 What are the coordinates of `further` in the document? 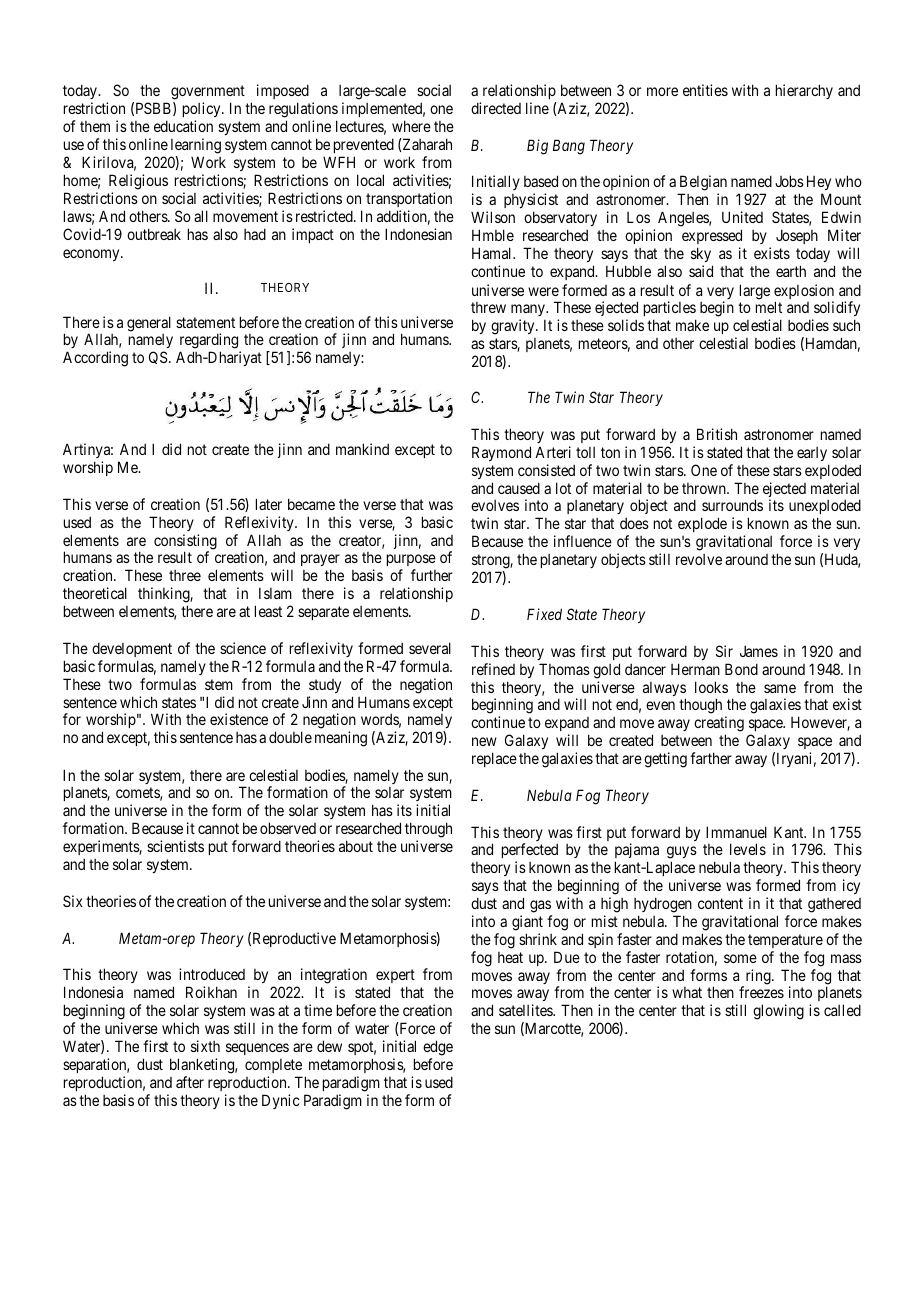 It's located at (432, 575).
